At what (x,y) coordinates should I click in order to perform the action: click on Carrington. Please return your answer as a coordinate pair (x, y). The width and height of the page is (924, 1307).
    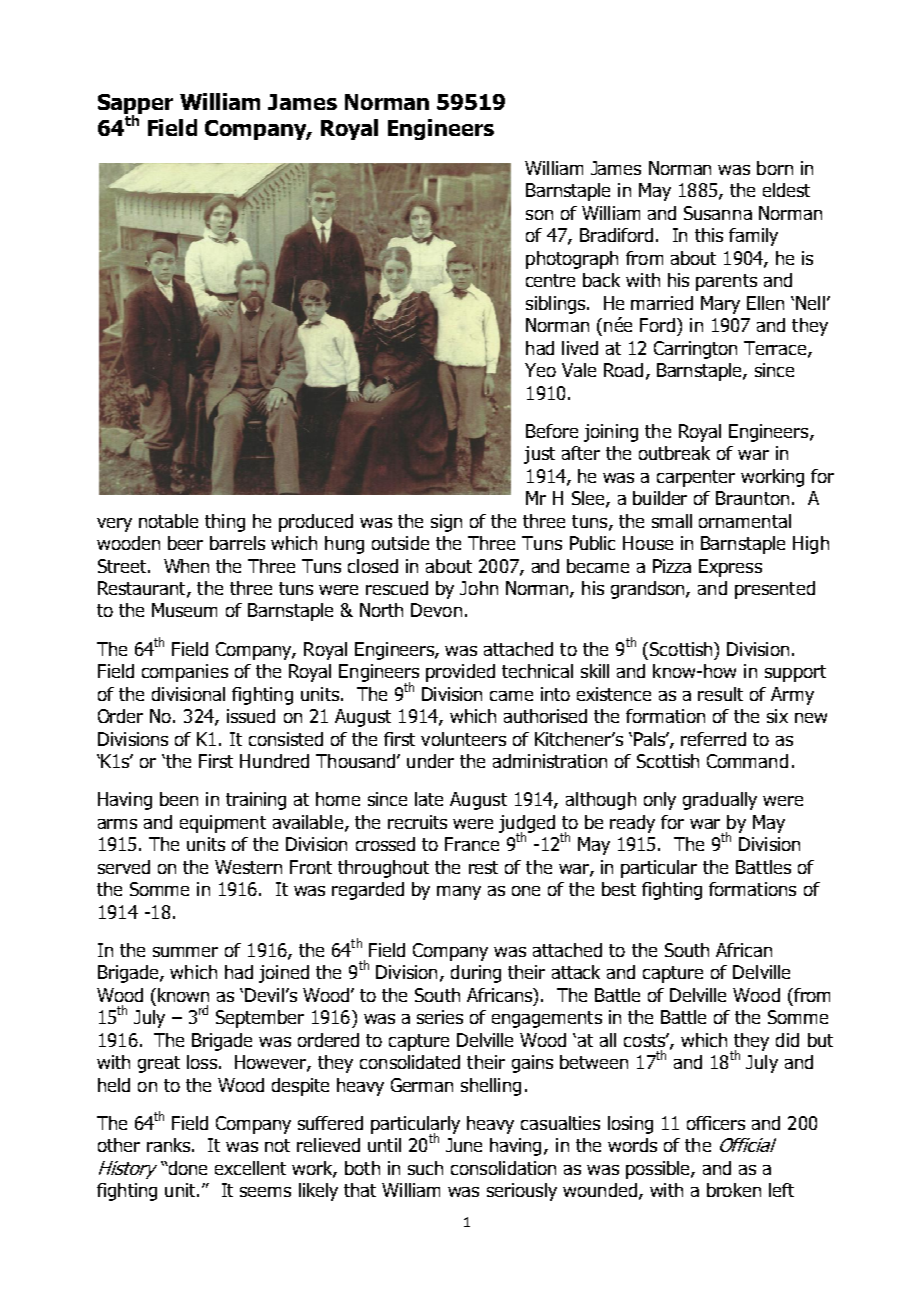
    Looking at the image, I should click on (695, 350).
